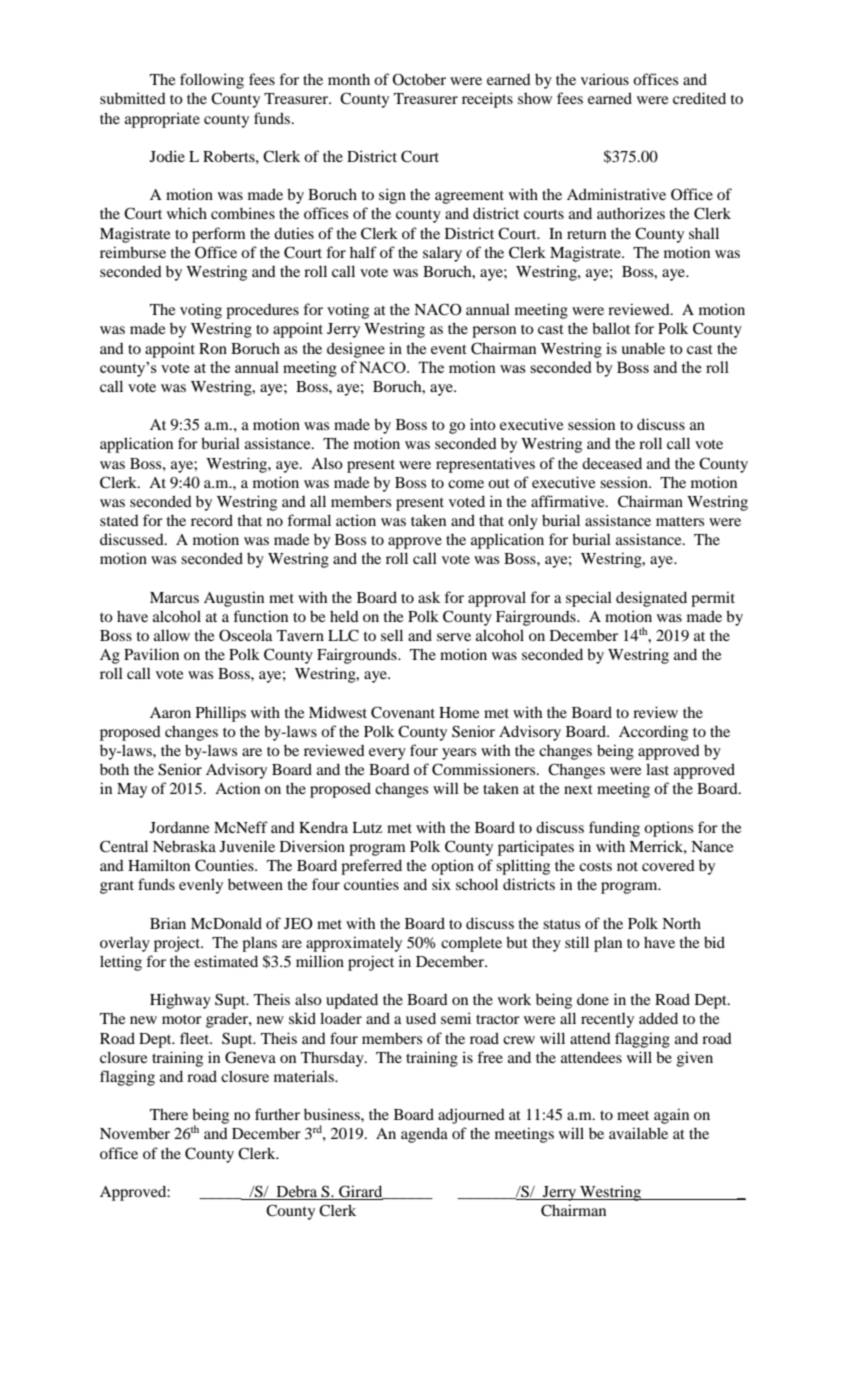 This image has width=849, height=1400. What do you see at coordinates (169, 1114) in the image?
I see `There` at bounding box center [169, 1114].
